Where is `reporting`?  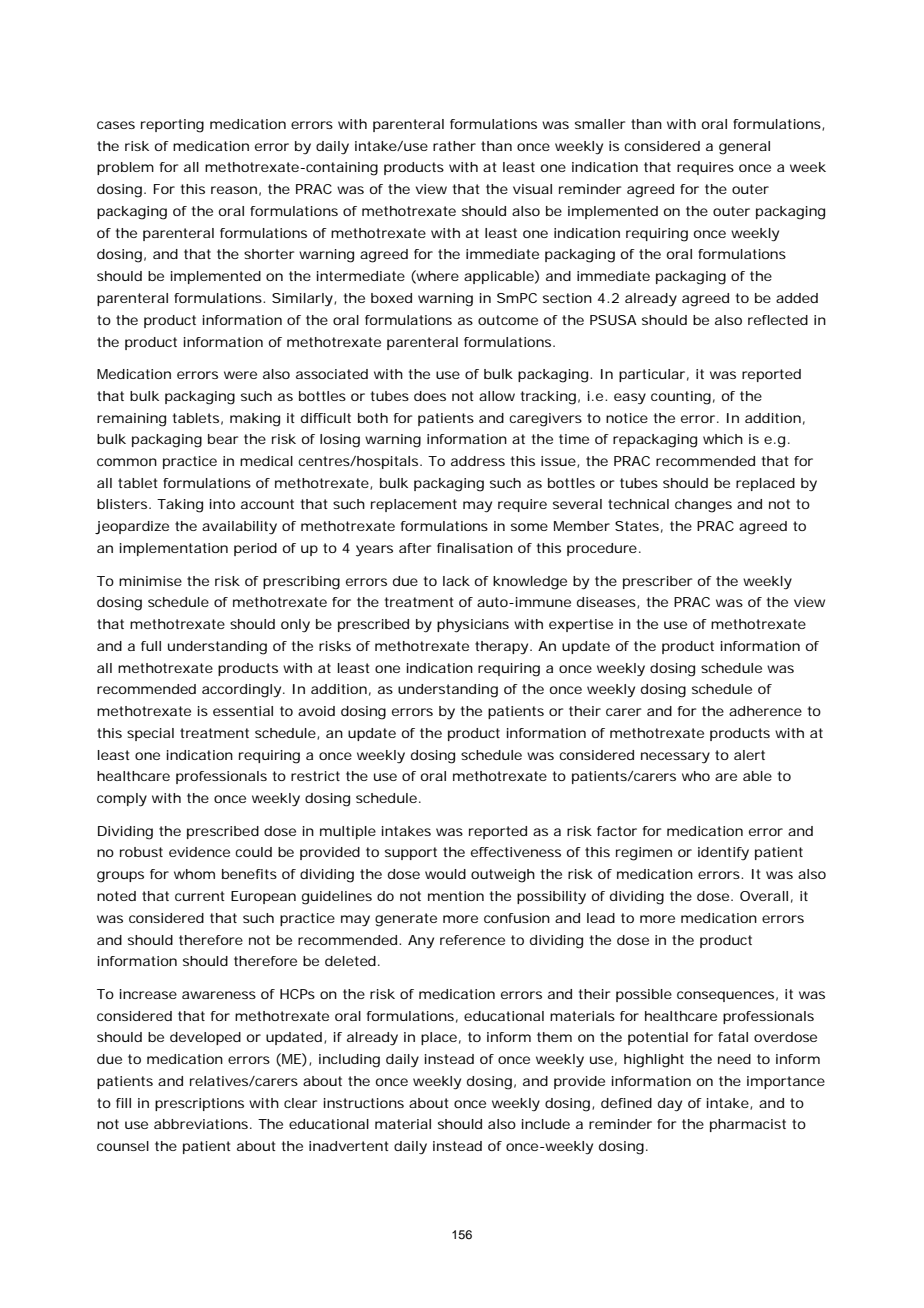 reporting is located at coordinates (172, 126).
